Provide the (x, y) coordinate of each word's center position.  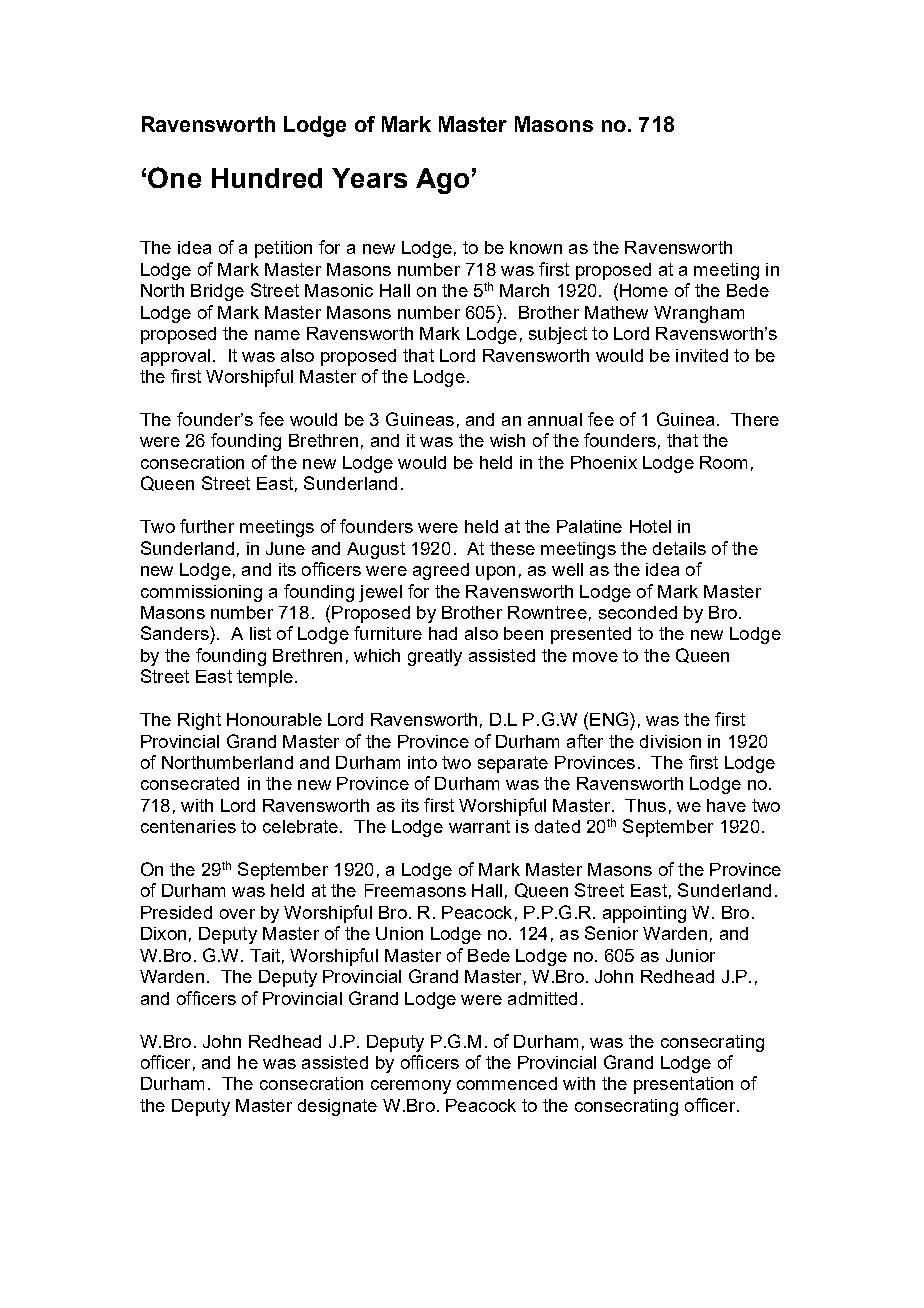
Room (723, 462)
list (260, 633)
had (443, 633)
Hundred (267, 178)
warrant (479, 826)
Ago (442, 181)
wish (507, 440)
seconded (638, 612)
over (237, 914)
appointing (644, 914)
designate (337, 1107)
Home (644, 290)
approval (175, 357)
